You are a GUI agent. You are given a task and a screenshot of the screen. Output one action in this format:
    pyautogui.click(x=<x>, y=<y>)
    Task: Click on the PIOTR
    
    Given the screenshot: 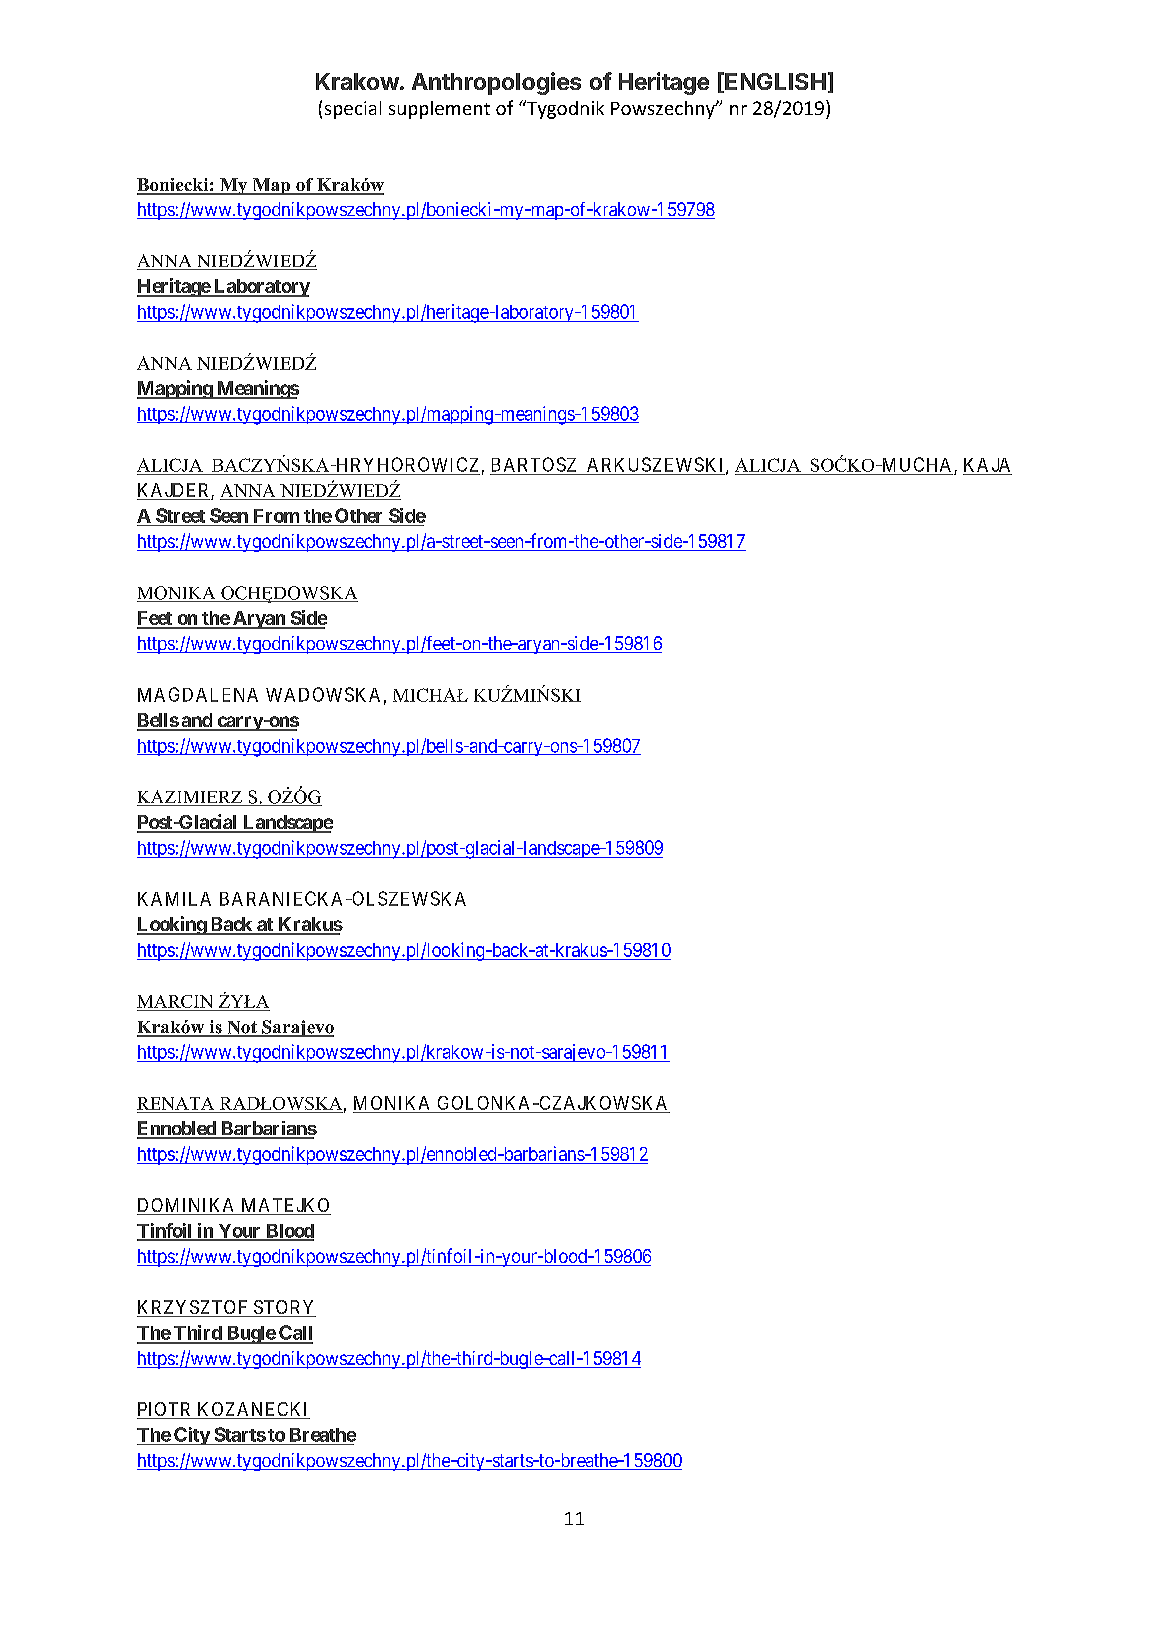 What is the action you would take?
    pyautogui.click(x=166, y=1410)
